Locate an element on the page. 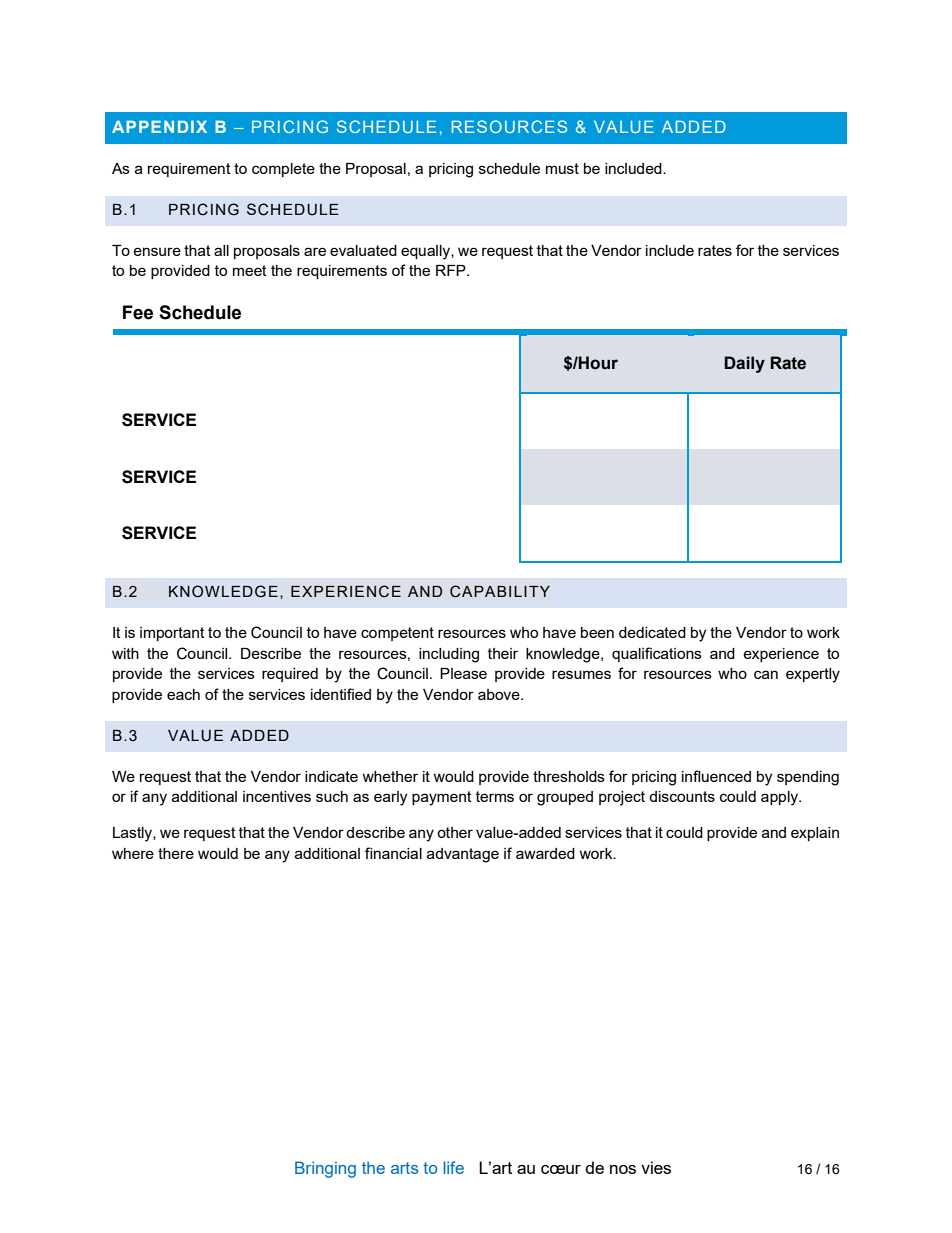 The height and width of the page is (1233, 952). life is located at coordinates (453, 1167).
